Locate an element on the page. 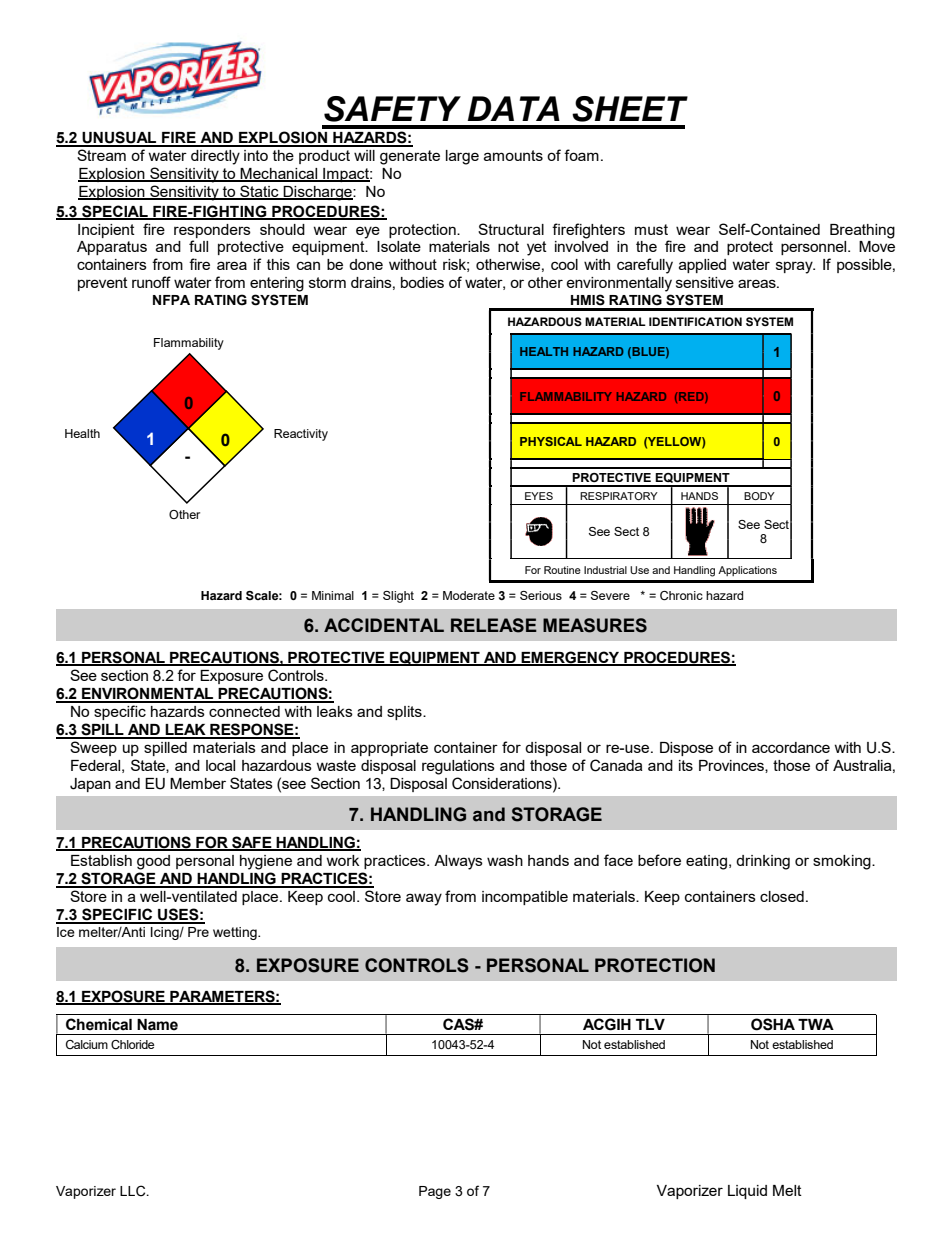 Image resolution: width=952 pixels, height=1233 pixels. large is located at coordinates (462, 157).
